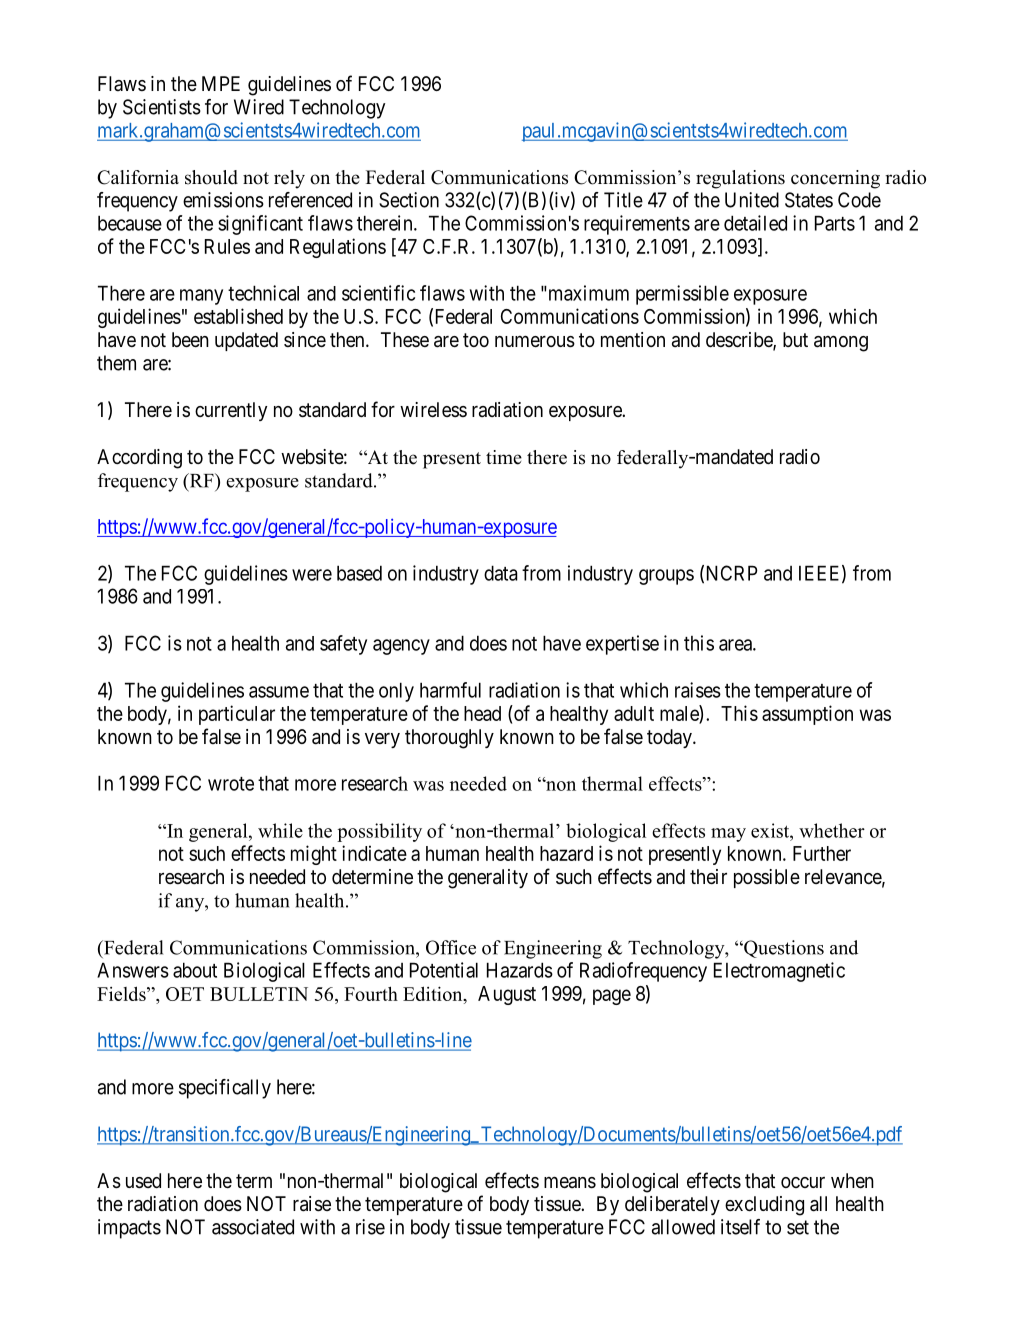  What do you see at coordinates (231, 411) in the page?
I see `currently` at bounding box center [231, 411].
